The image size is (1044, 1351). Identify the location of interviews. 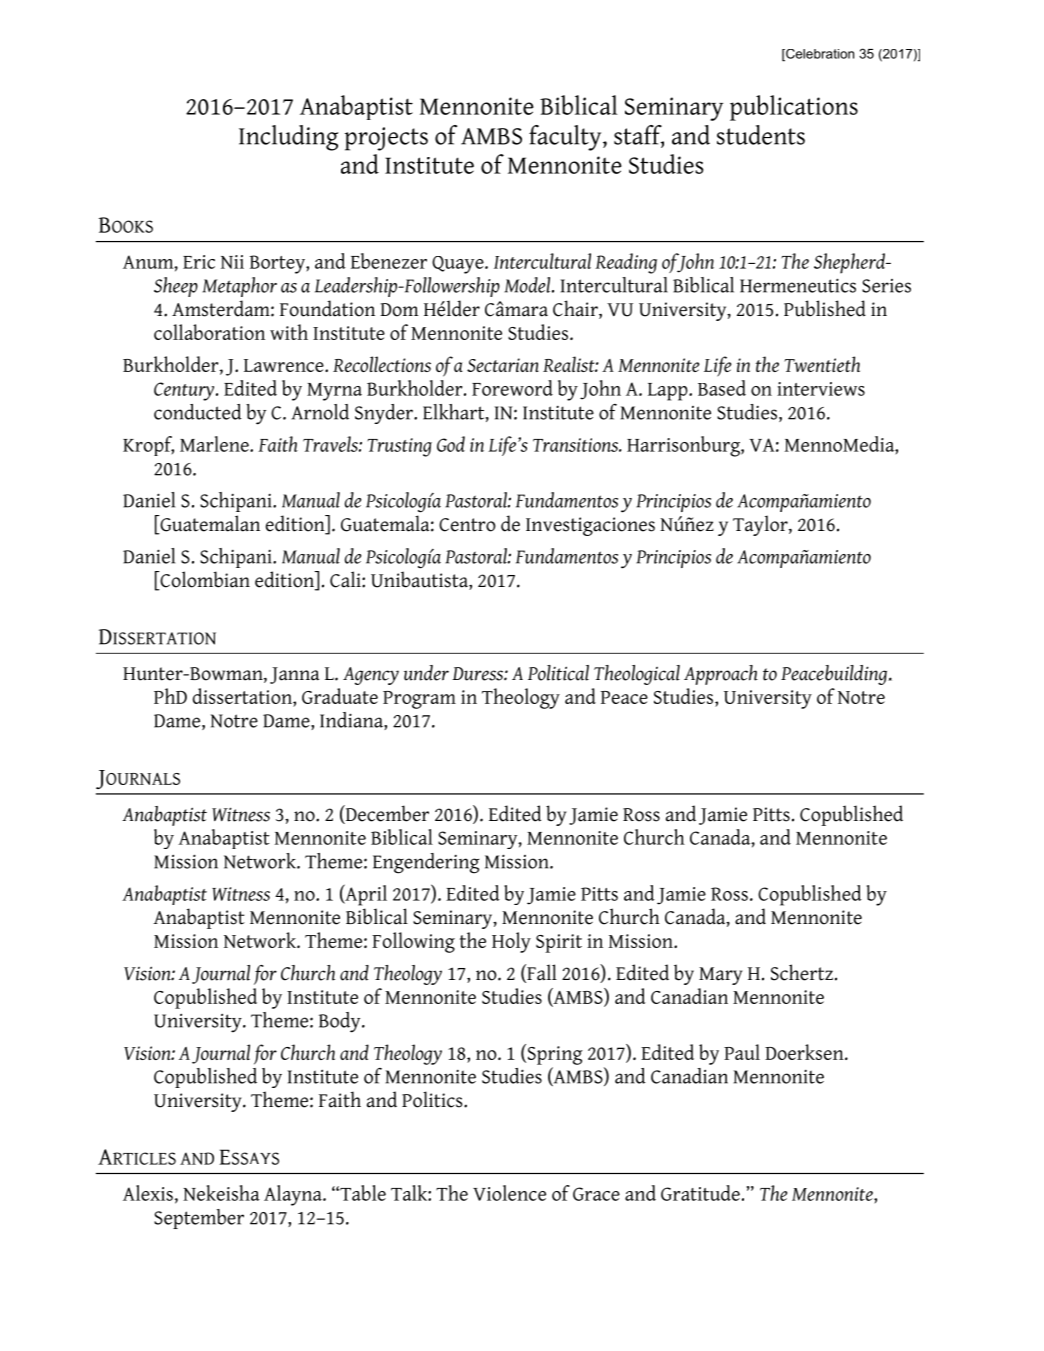
(821, 389).
